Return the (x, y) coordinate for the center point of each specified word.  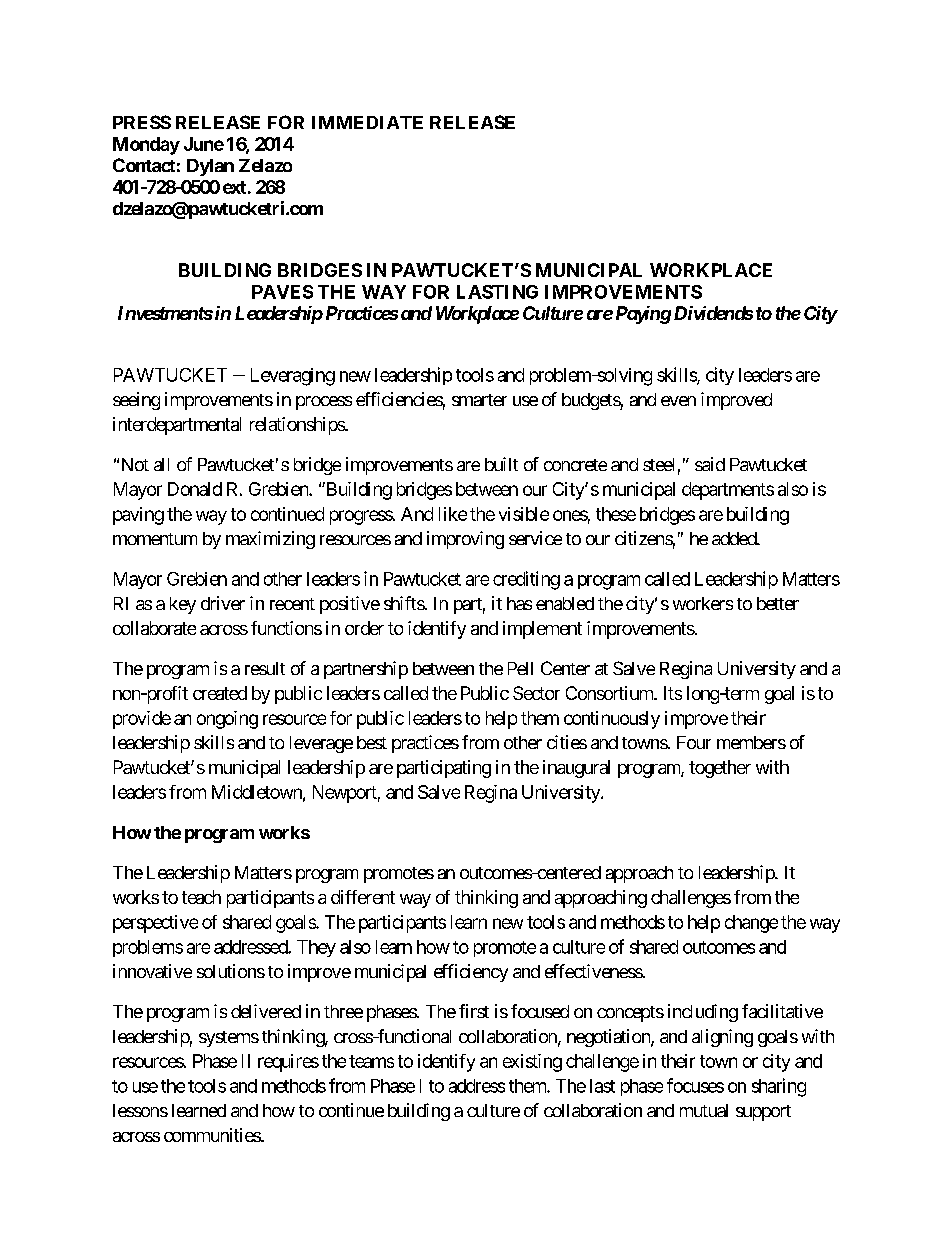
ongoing (227, 720)
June (204, 144)
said (710, 464)
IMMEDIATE (367, 122)
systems (229, 1039)
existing (532, 1063)
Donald (195, 489)
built (501, 464)
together (720, 769)
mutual (704, 1110)
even (678, 401)
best (372, 742)
